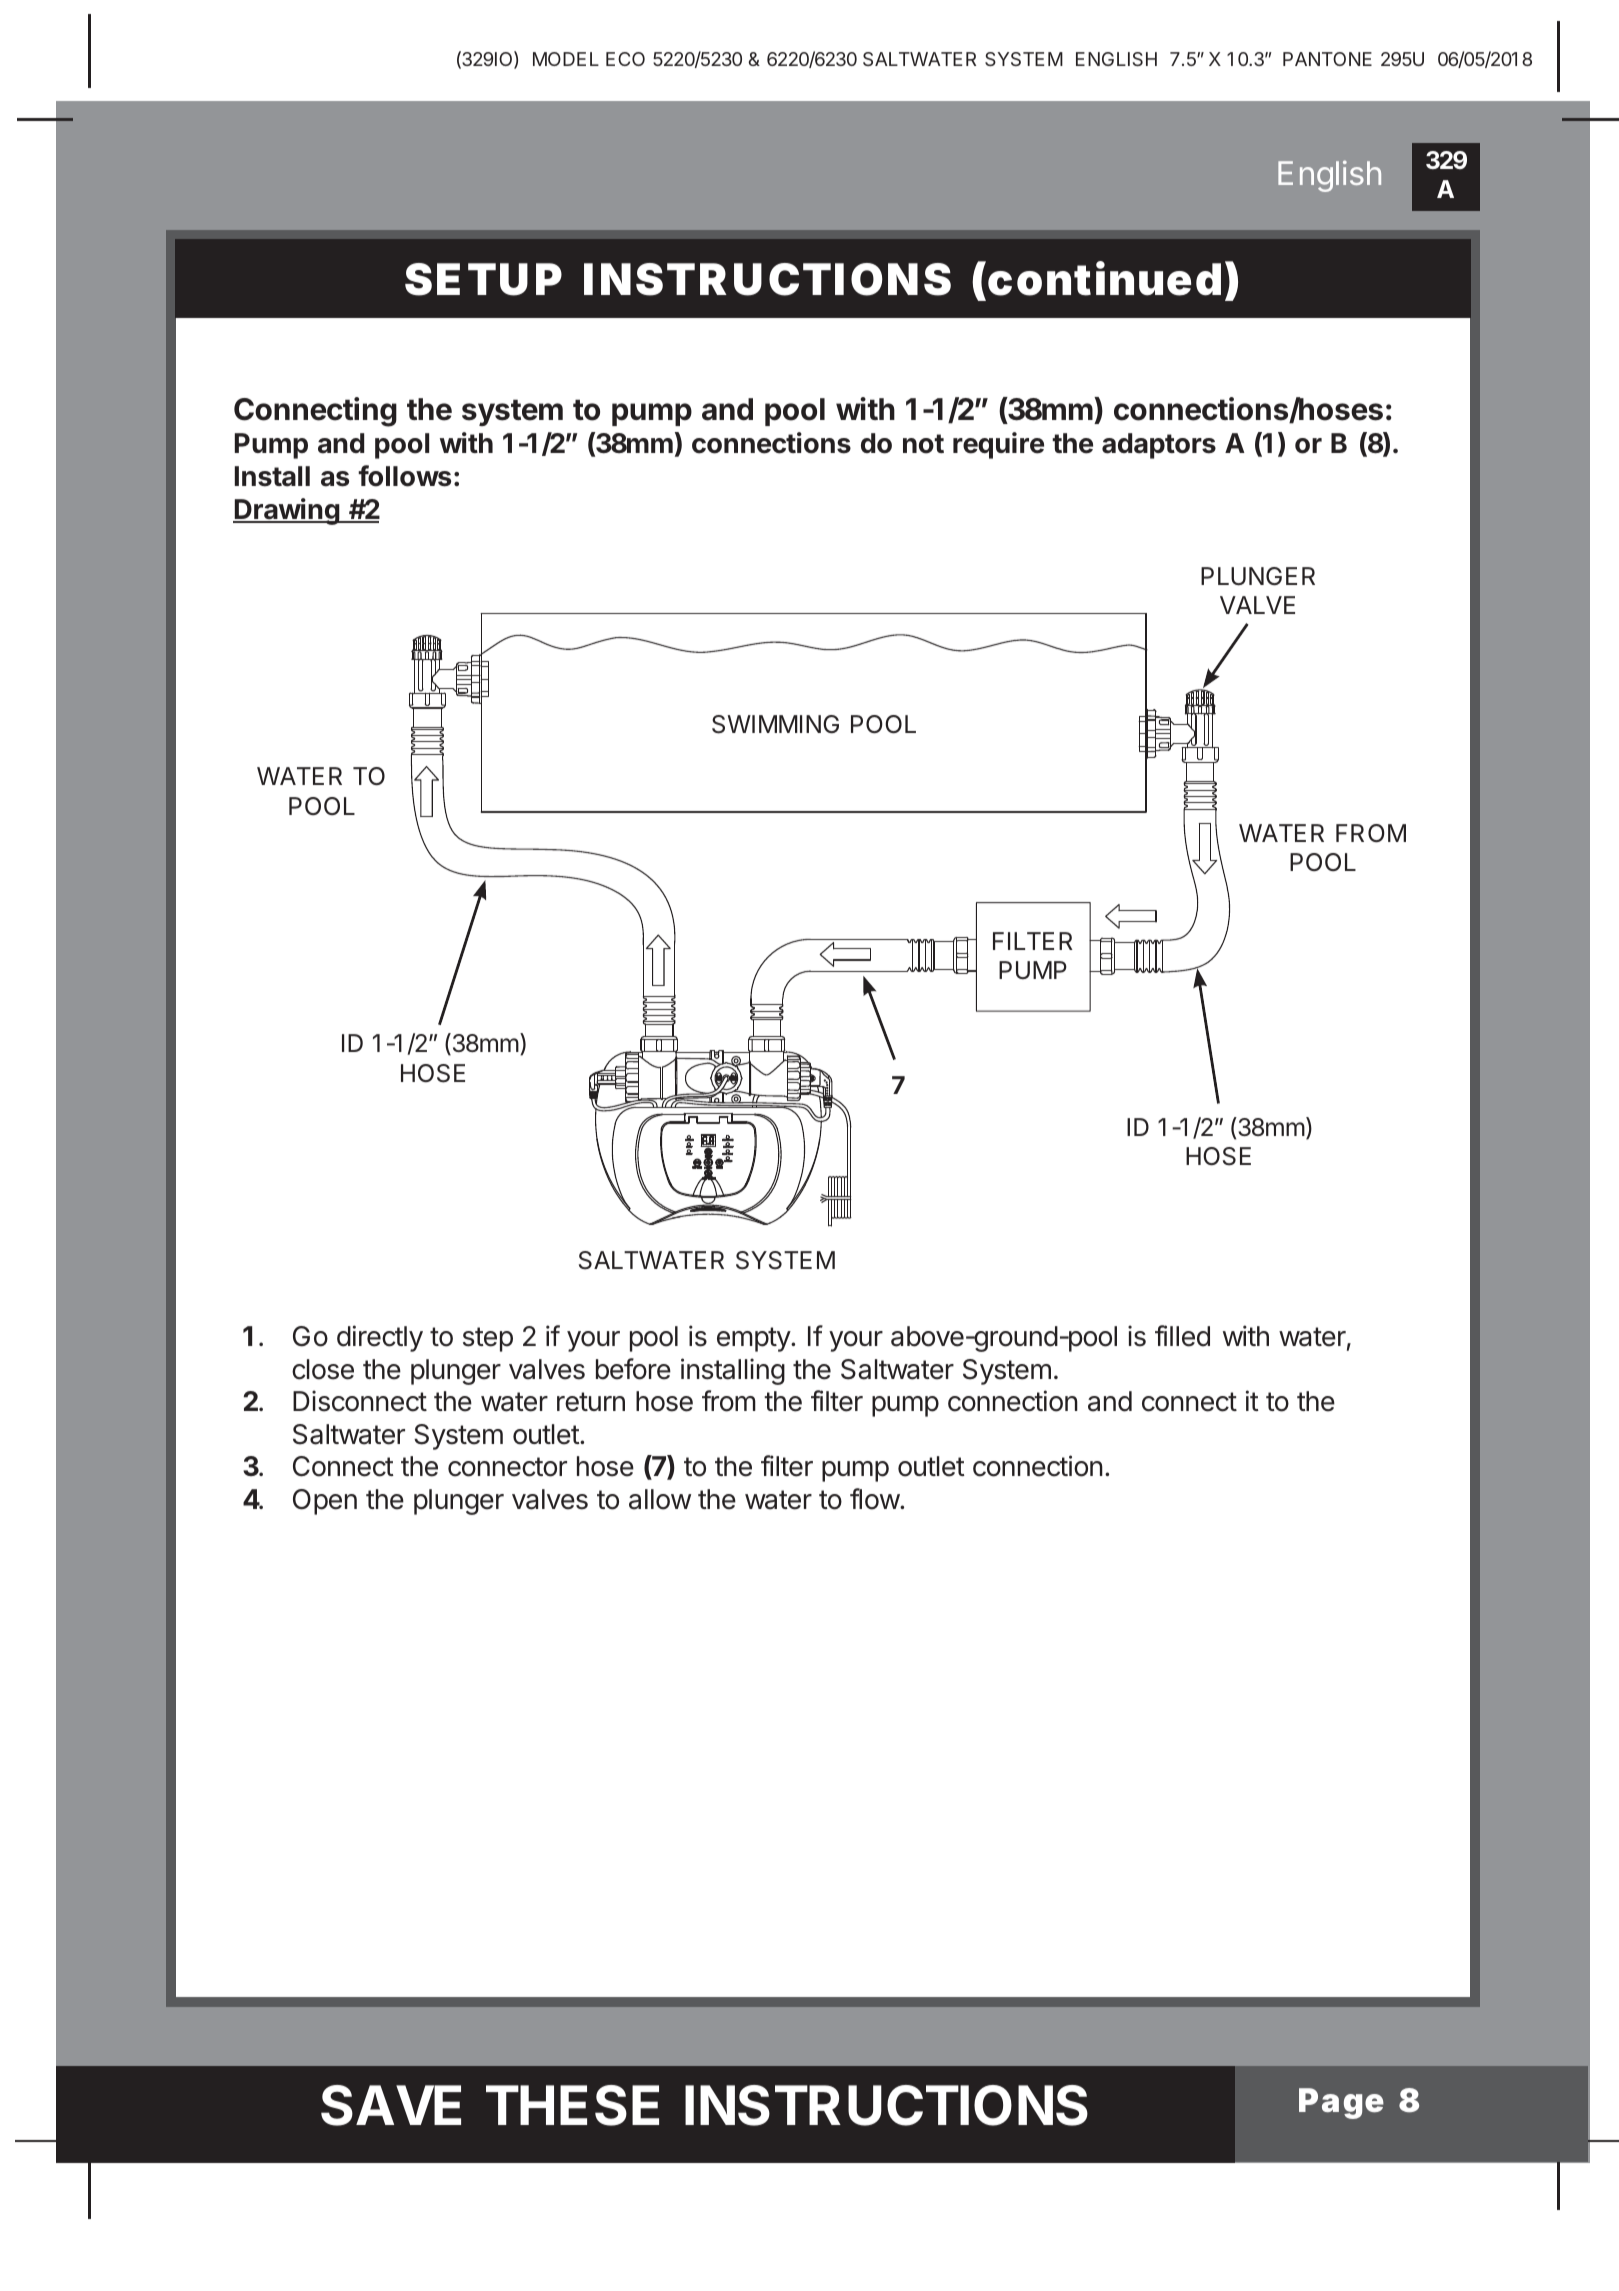 The width and height of the screenshot is (1619, 2291). I want to click on PANTONE, so click(1327, 59).
